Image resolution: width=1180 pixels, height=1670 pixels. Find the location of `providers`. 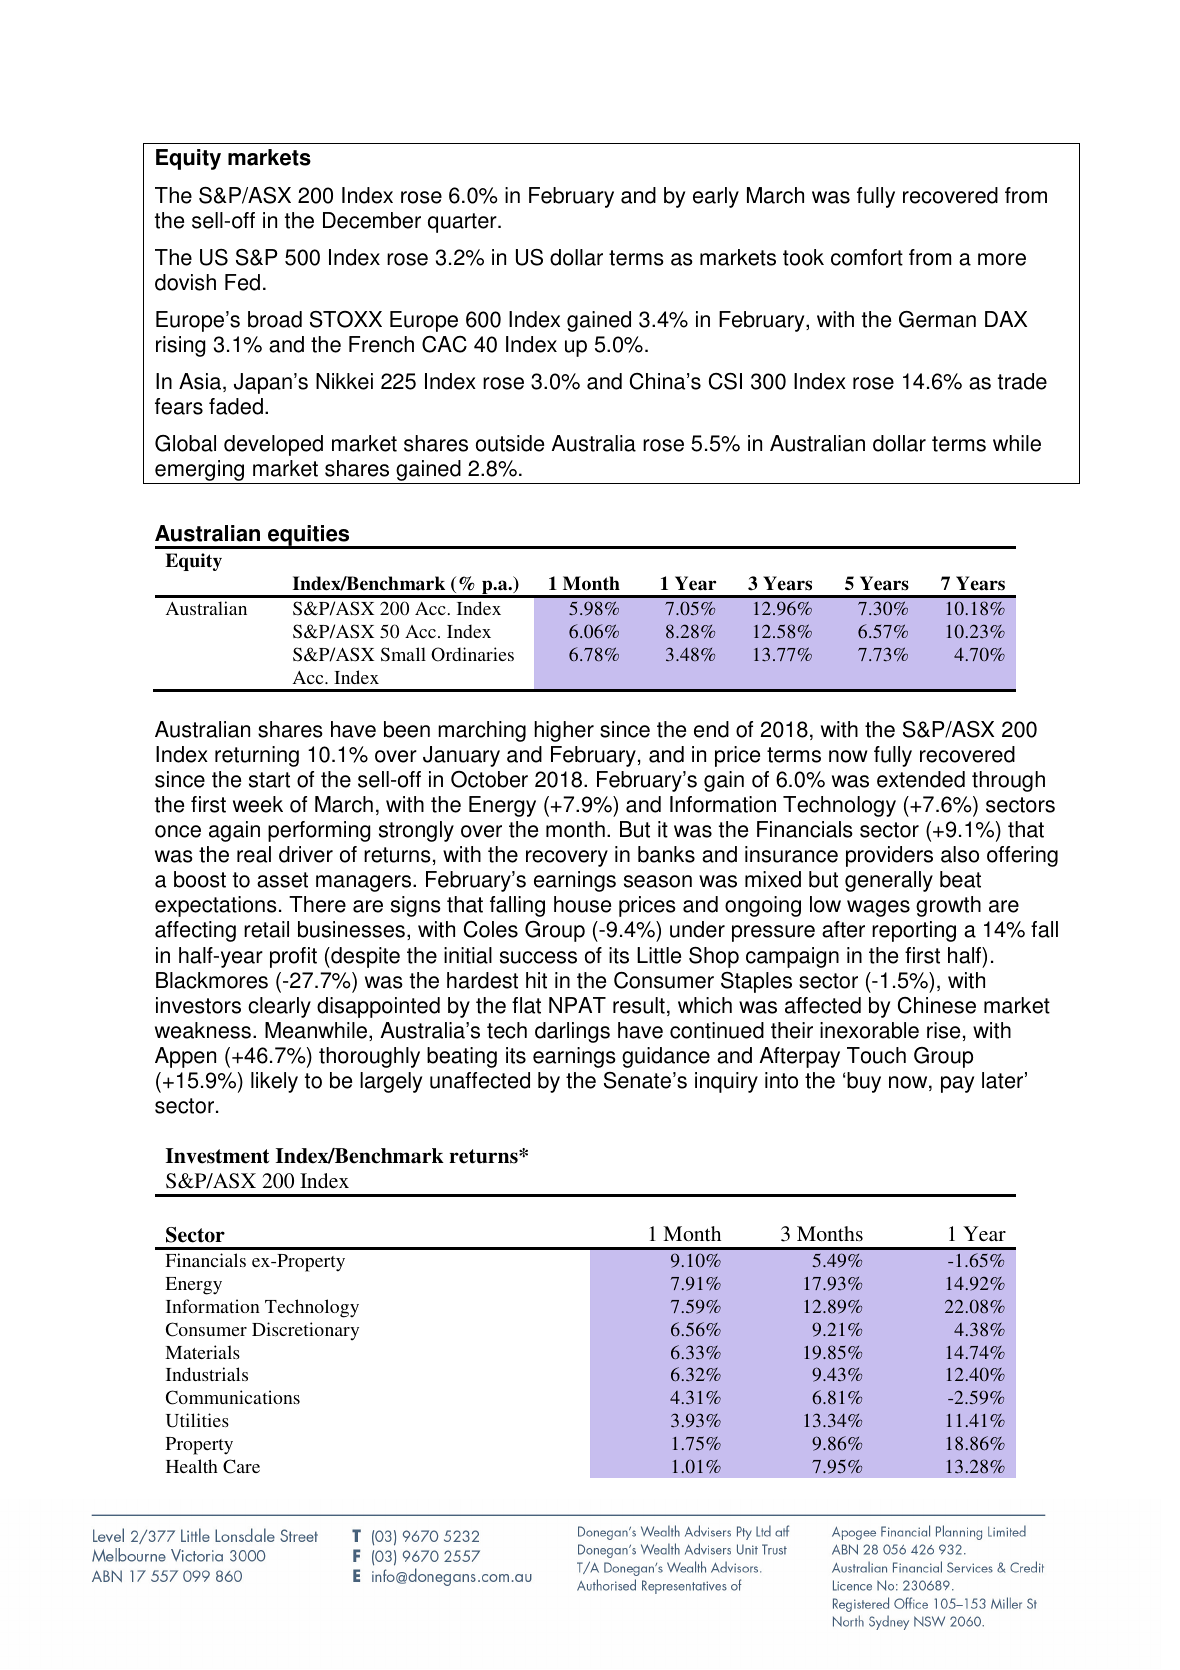

providers is located at coordinates (889, 856).
